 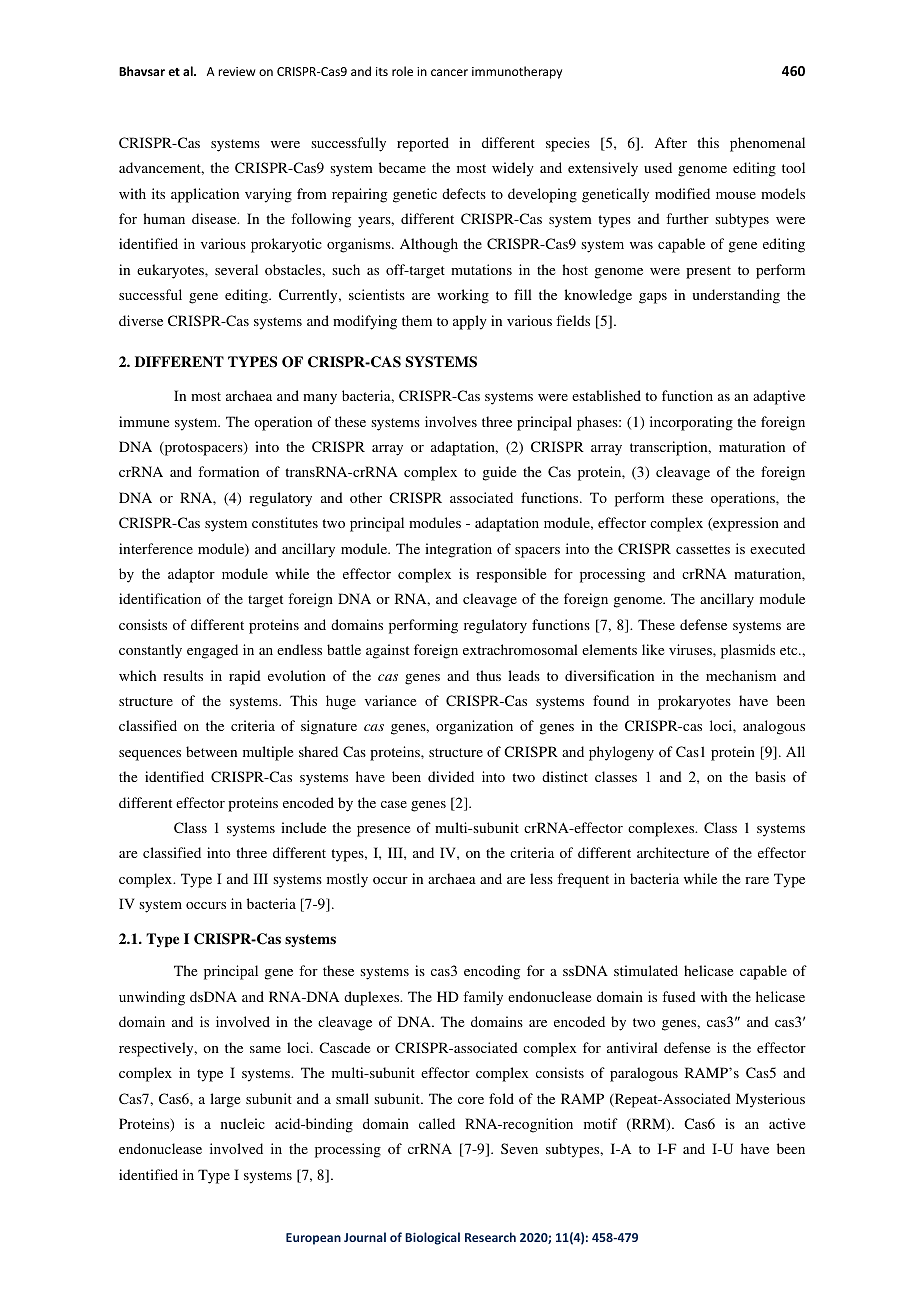 What do you see at coordinates (673, 852) in the document?
I see `architecture` at bounding box center [673, 852].
